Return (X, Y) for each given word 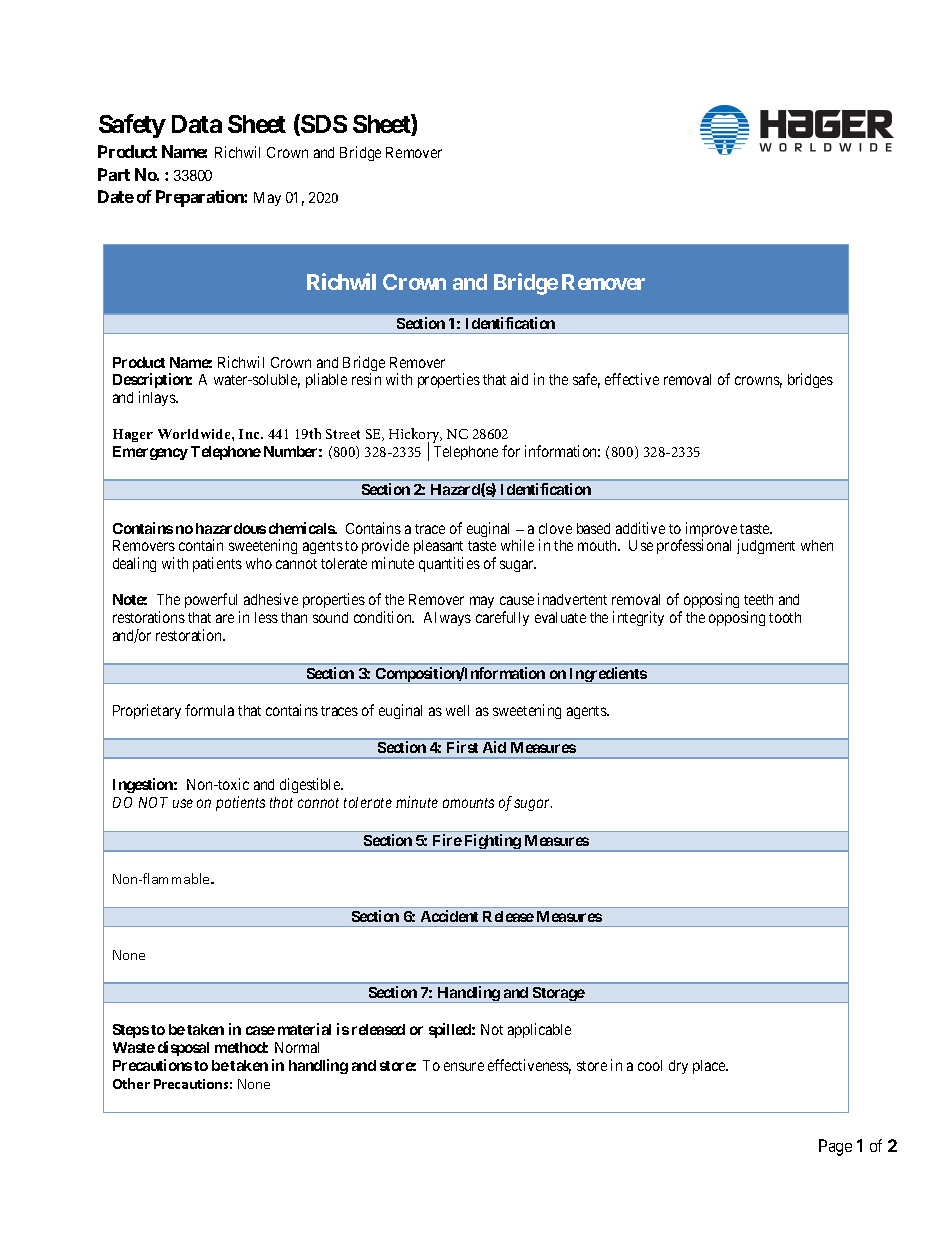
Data (197, 124)
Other (131, 1083)
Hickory (415, 437)
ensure (464, 1066)
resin (366, 379)
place (710, 1067)
